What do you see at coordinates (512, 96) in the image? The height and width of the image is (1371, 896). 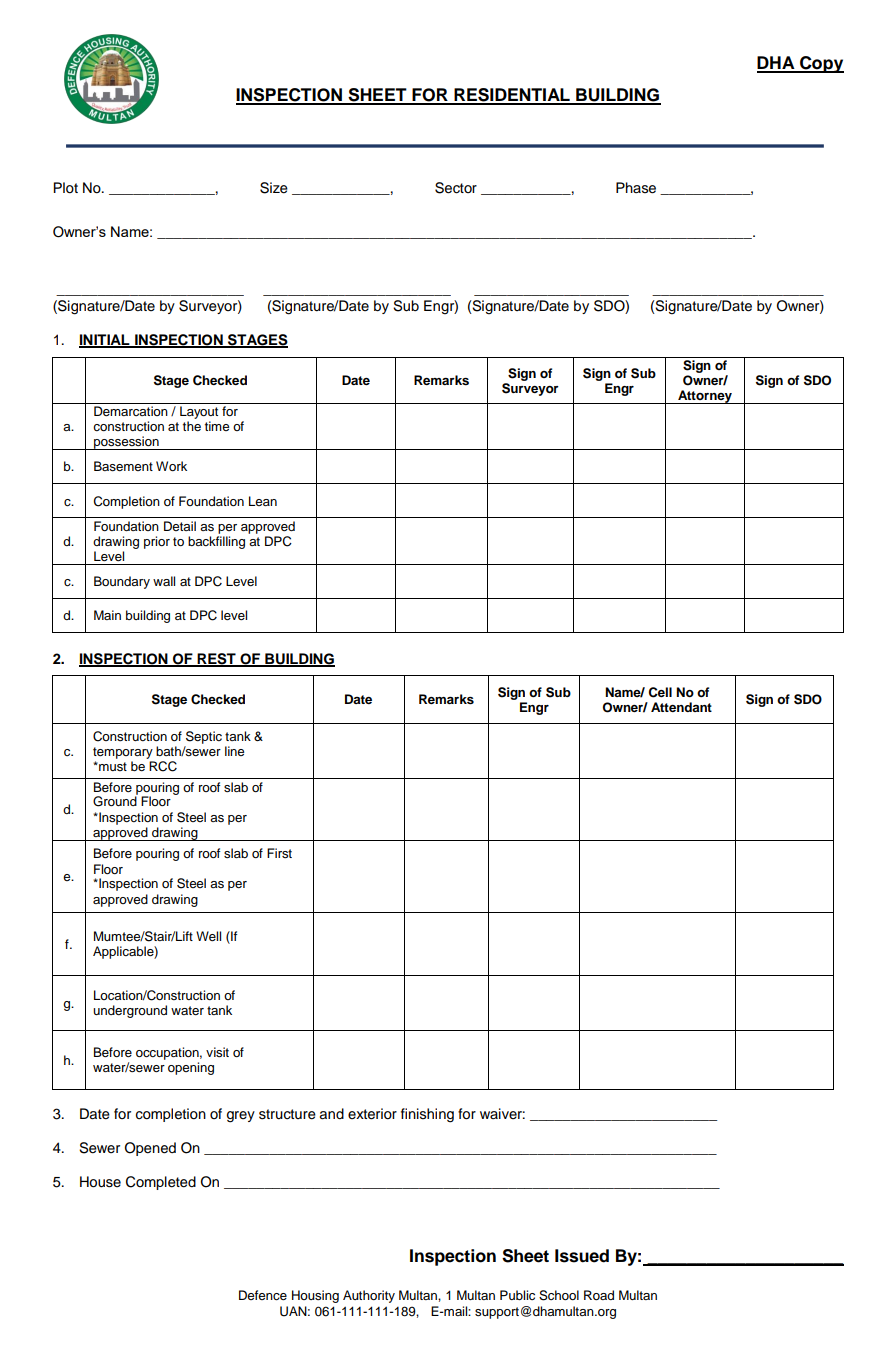 I see `RESIDENTIAL` at bounding box center [512, 96].
